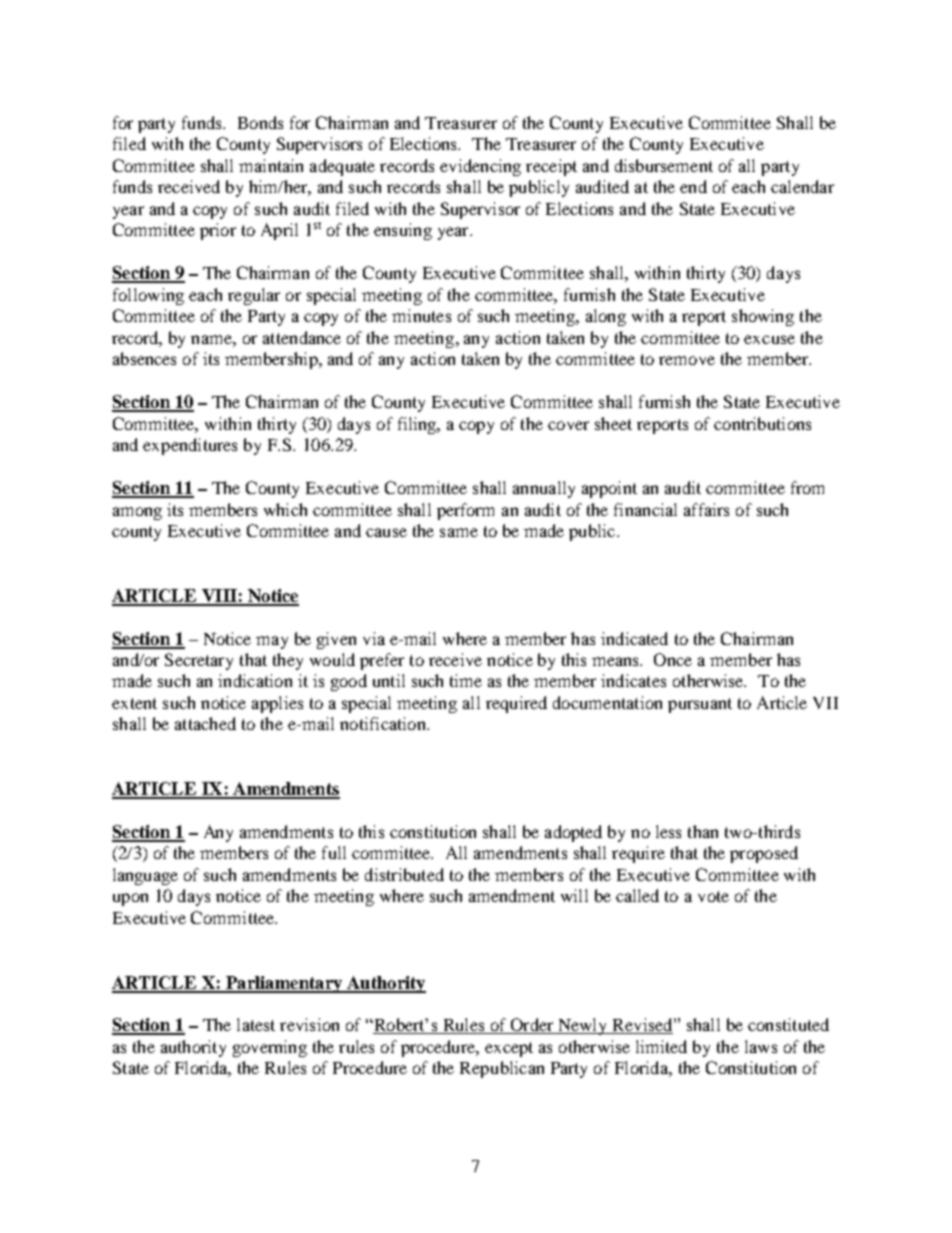 Image resolution: width=952 pixels, height=1233 pixels. Describe the element at coordinates (664, 165) in the image. I see `disbursement` at that location.
